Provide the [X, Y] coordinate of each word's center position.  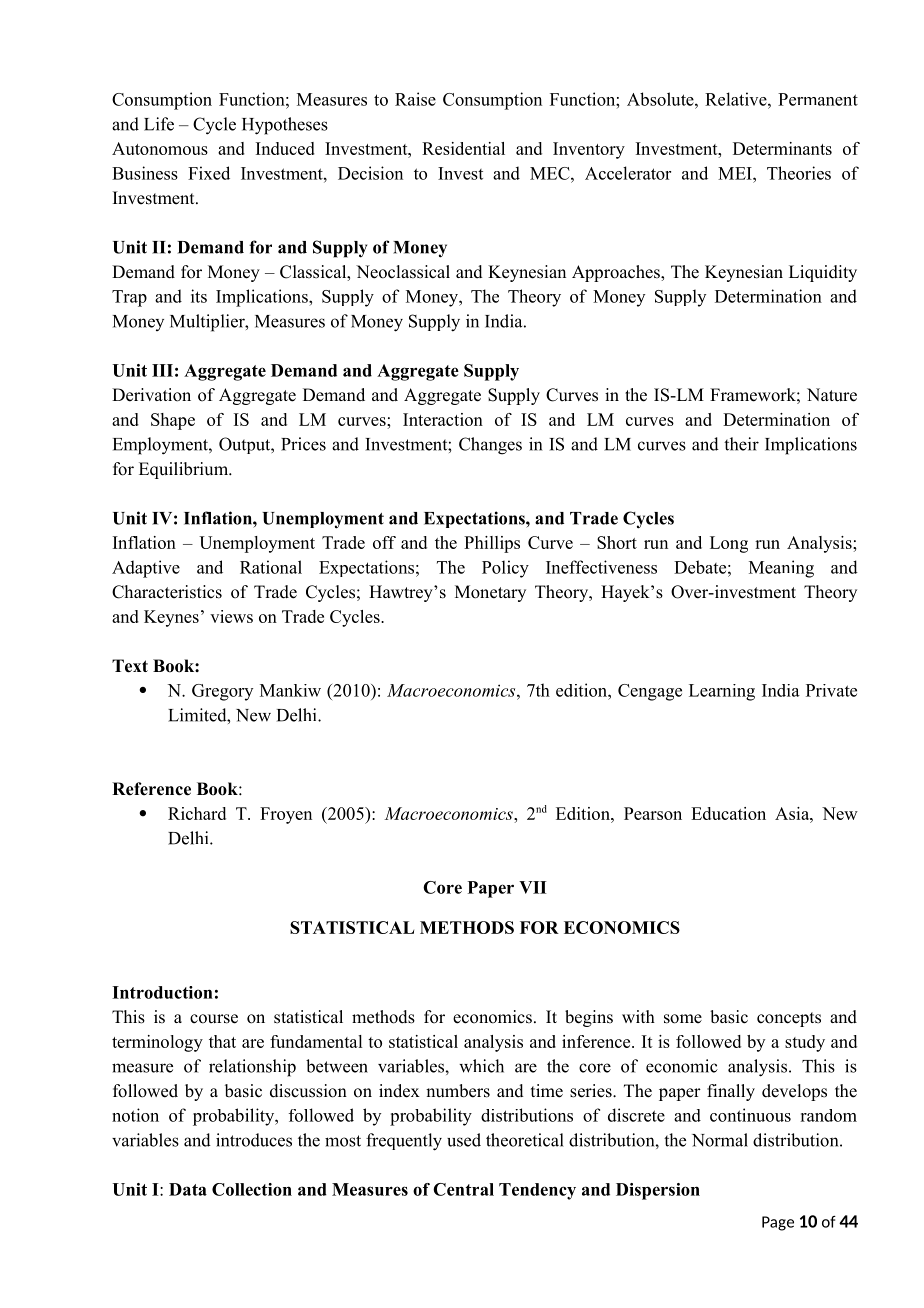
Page [778, 1223]
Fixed [209, 173]
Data [188, 1189]
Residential [463, 148]
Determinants [782, 148]
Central [463, 1189]
